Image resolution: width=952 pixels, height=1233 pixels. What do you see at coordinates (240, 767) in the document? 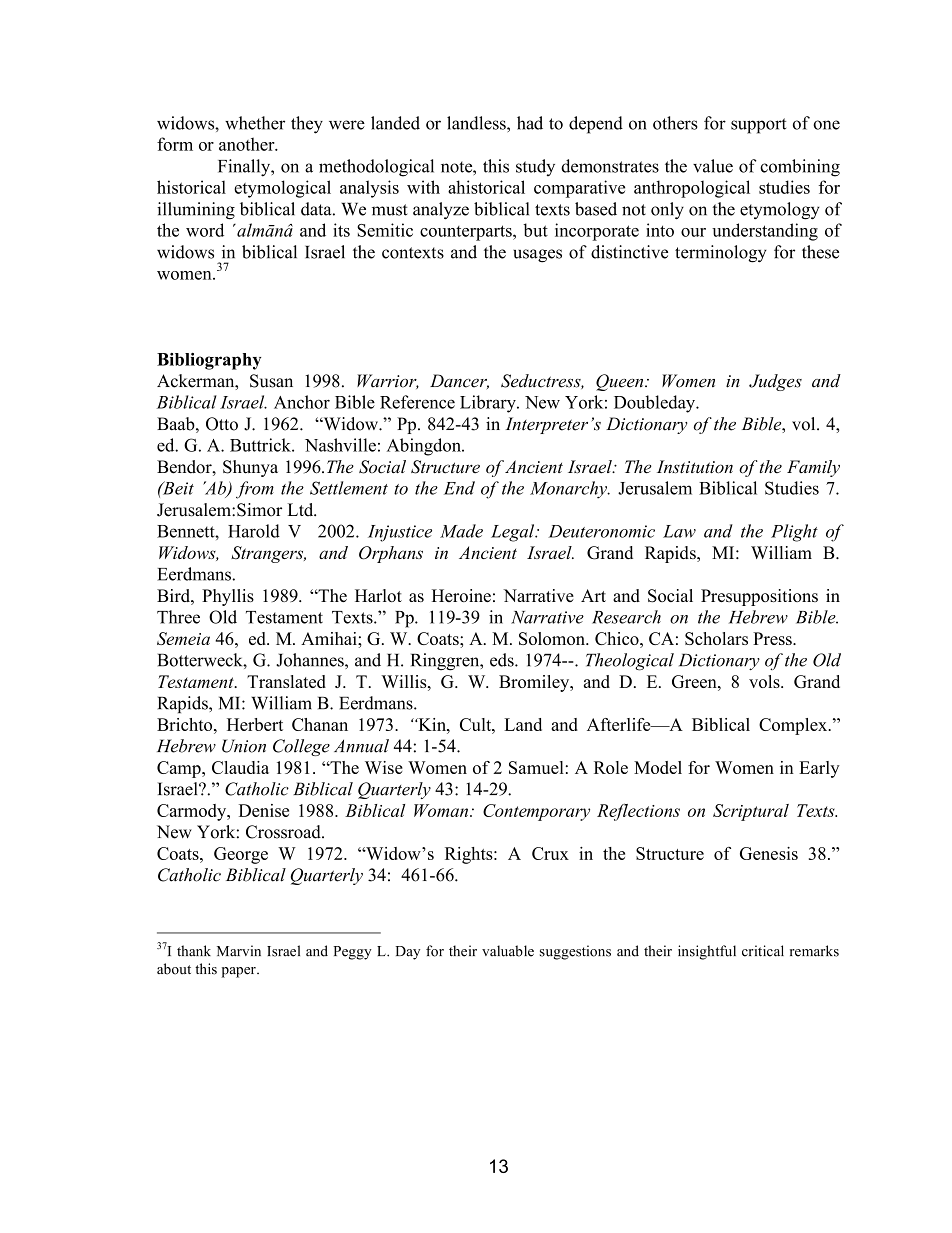
I see `Claudia` at bounding box center [240, 767].
